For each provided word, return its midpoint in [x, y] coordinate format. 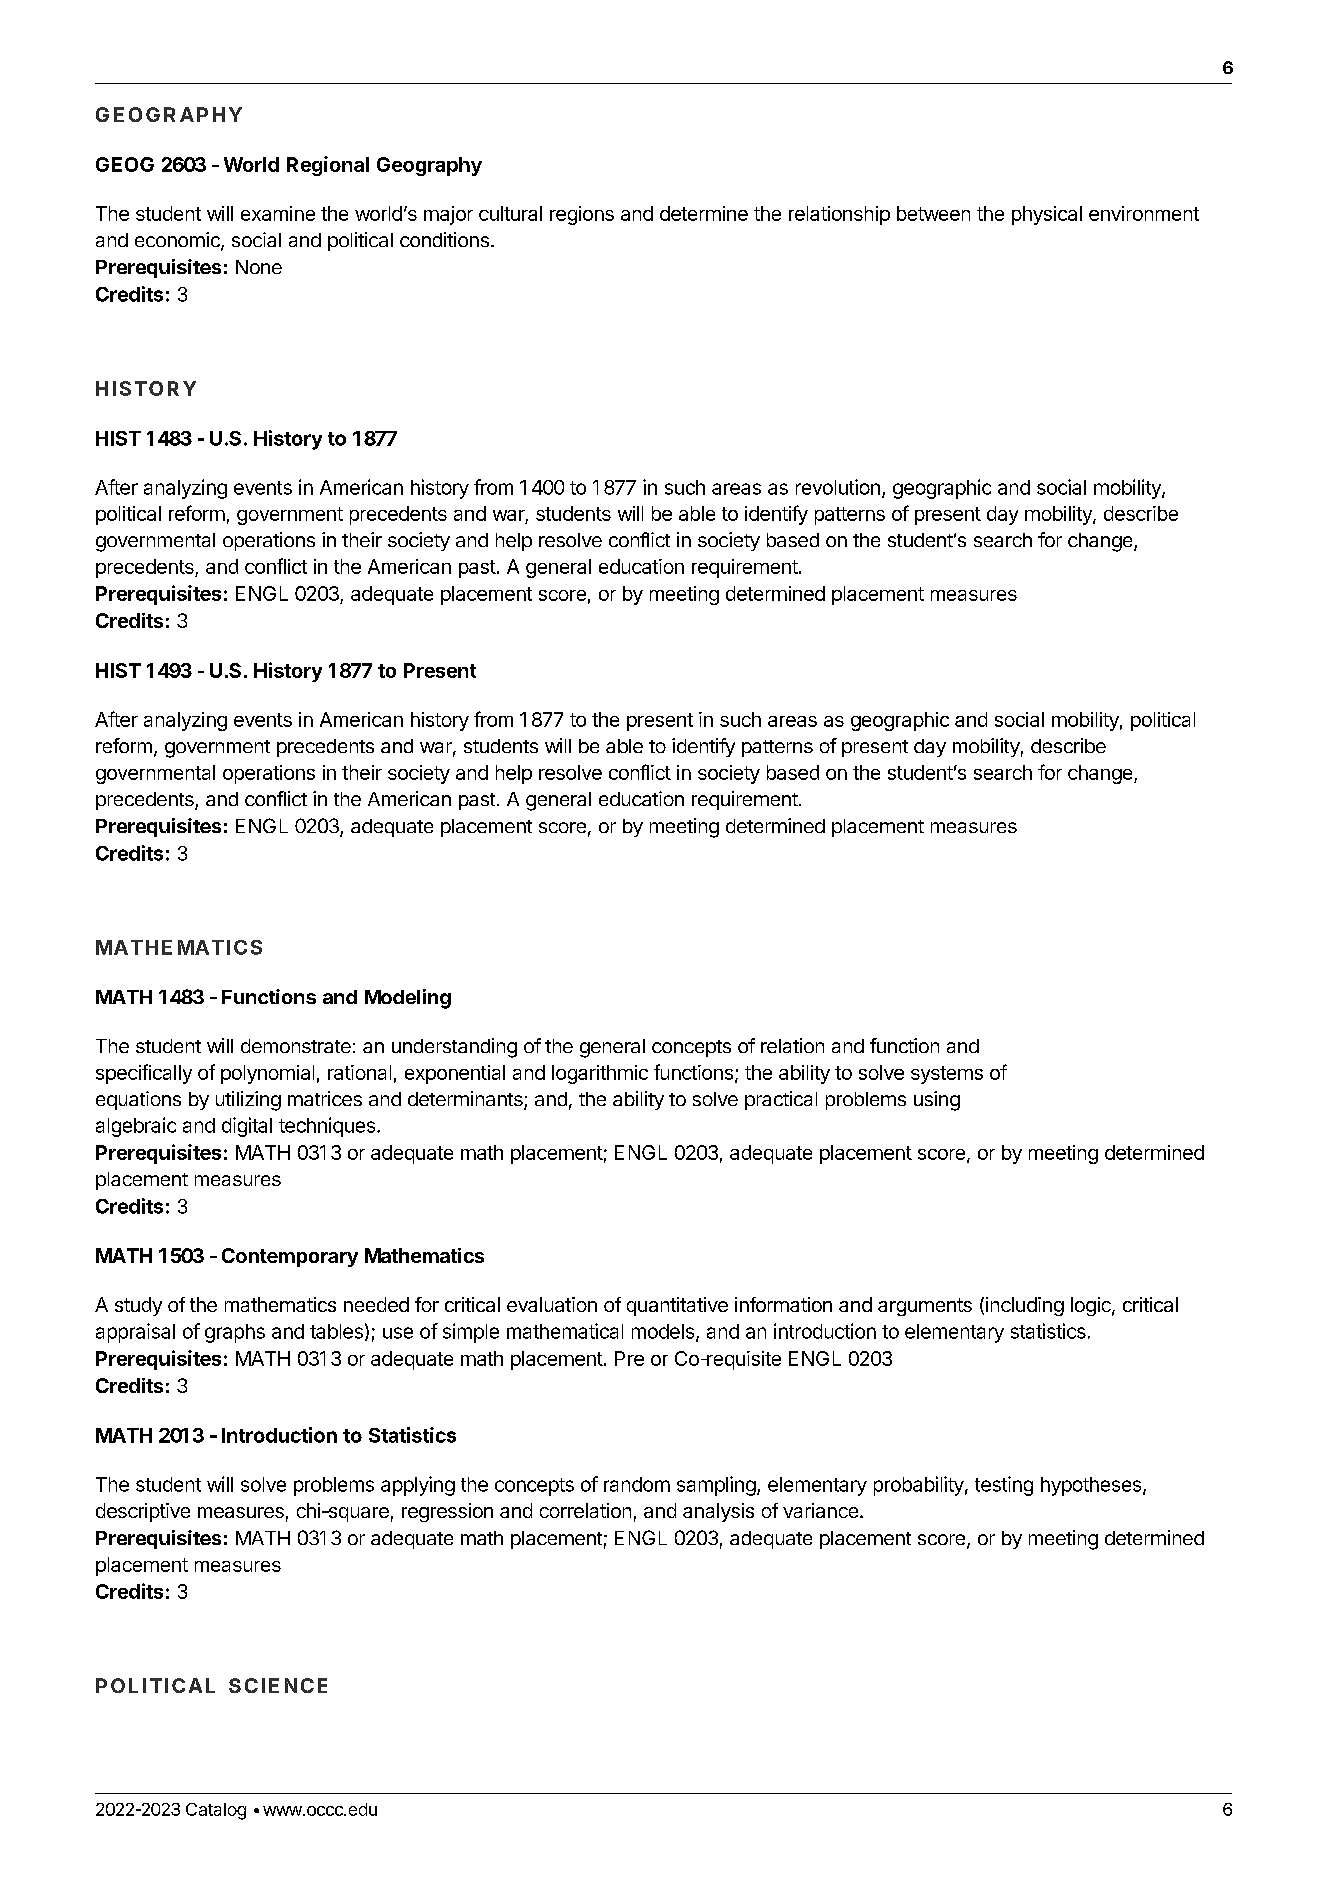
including [1025, 1306]
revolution [838, 487]
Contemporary [290, 1257]
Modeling [408, 999]
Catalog [216, 1811]
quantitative [677, 1306]
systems [947, 1075]
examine [278, 213]
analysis [718, 1512]
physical [1047, 215]
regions [582, 215]
